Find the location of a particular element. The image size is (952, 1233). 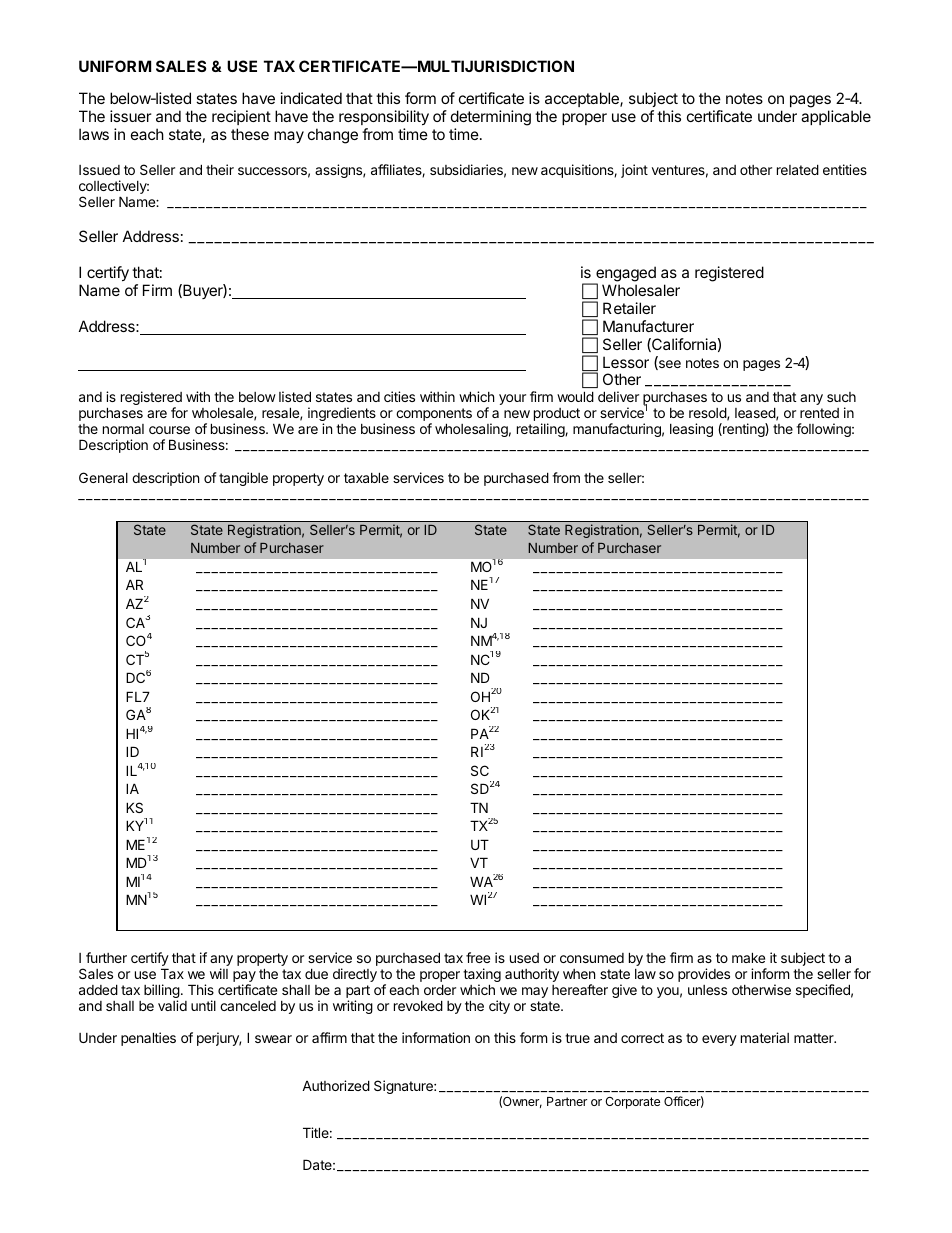

related is located at coordinates (798, 169).
